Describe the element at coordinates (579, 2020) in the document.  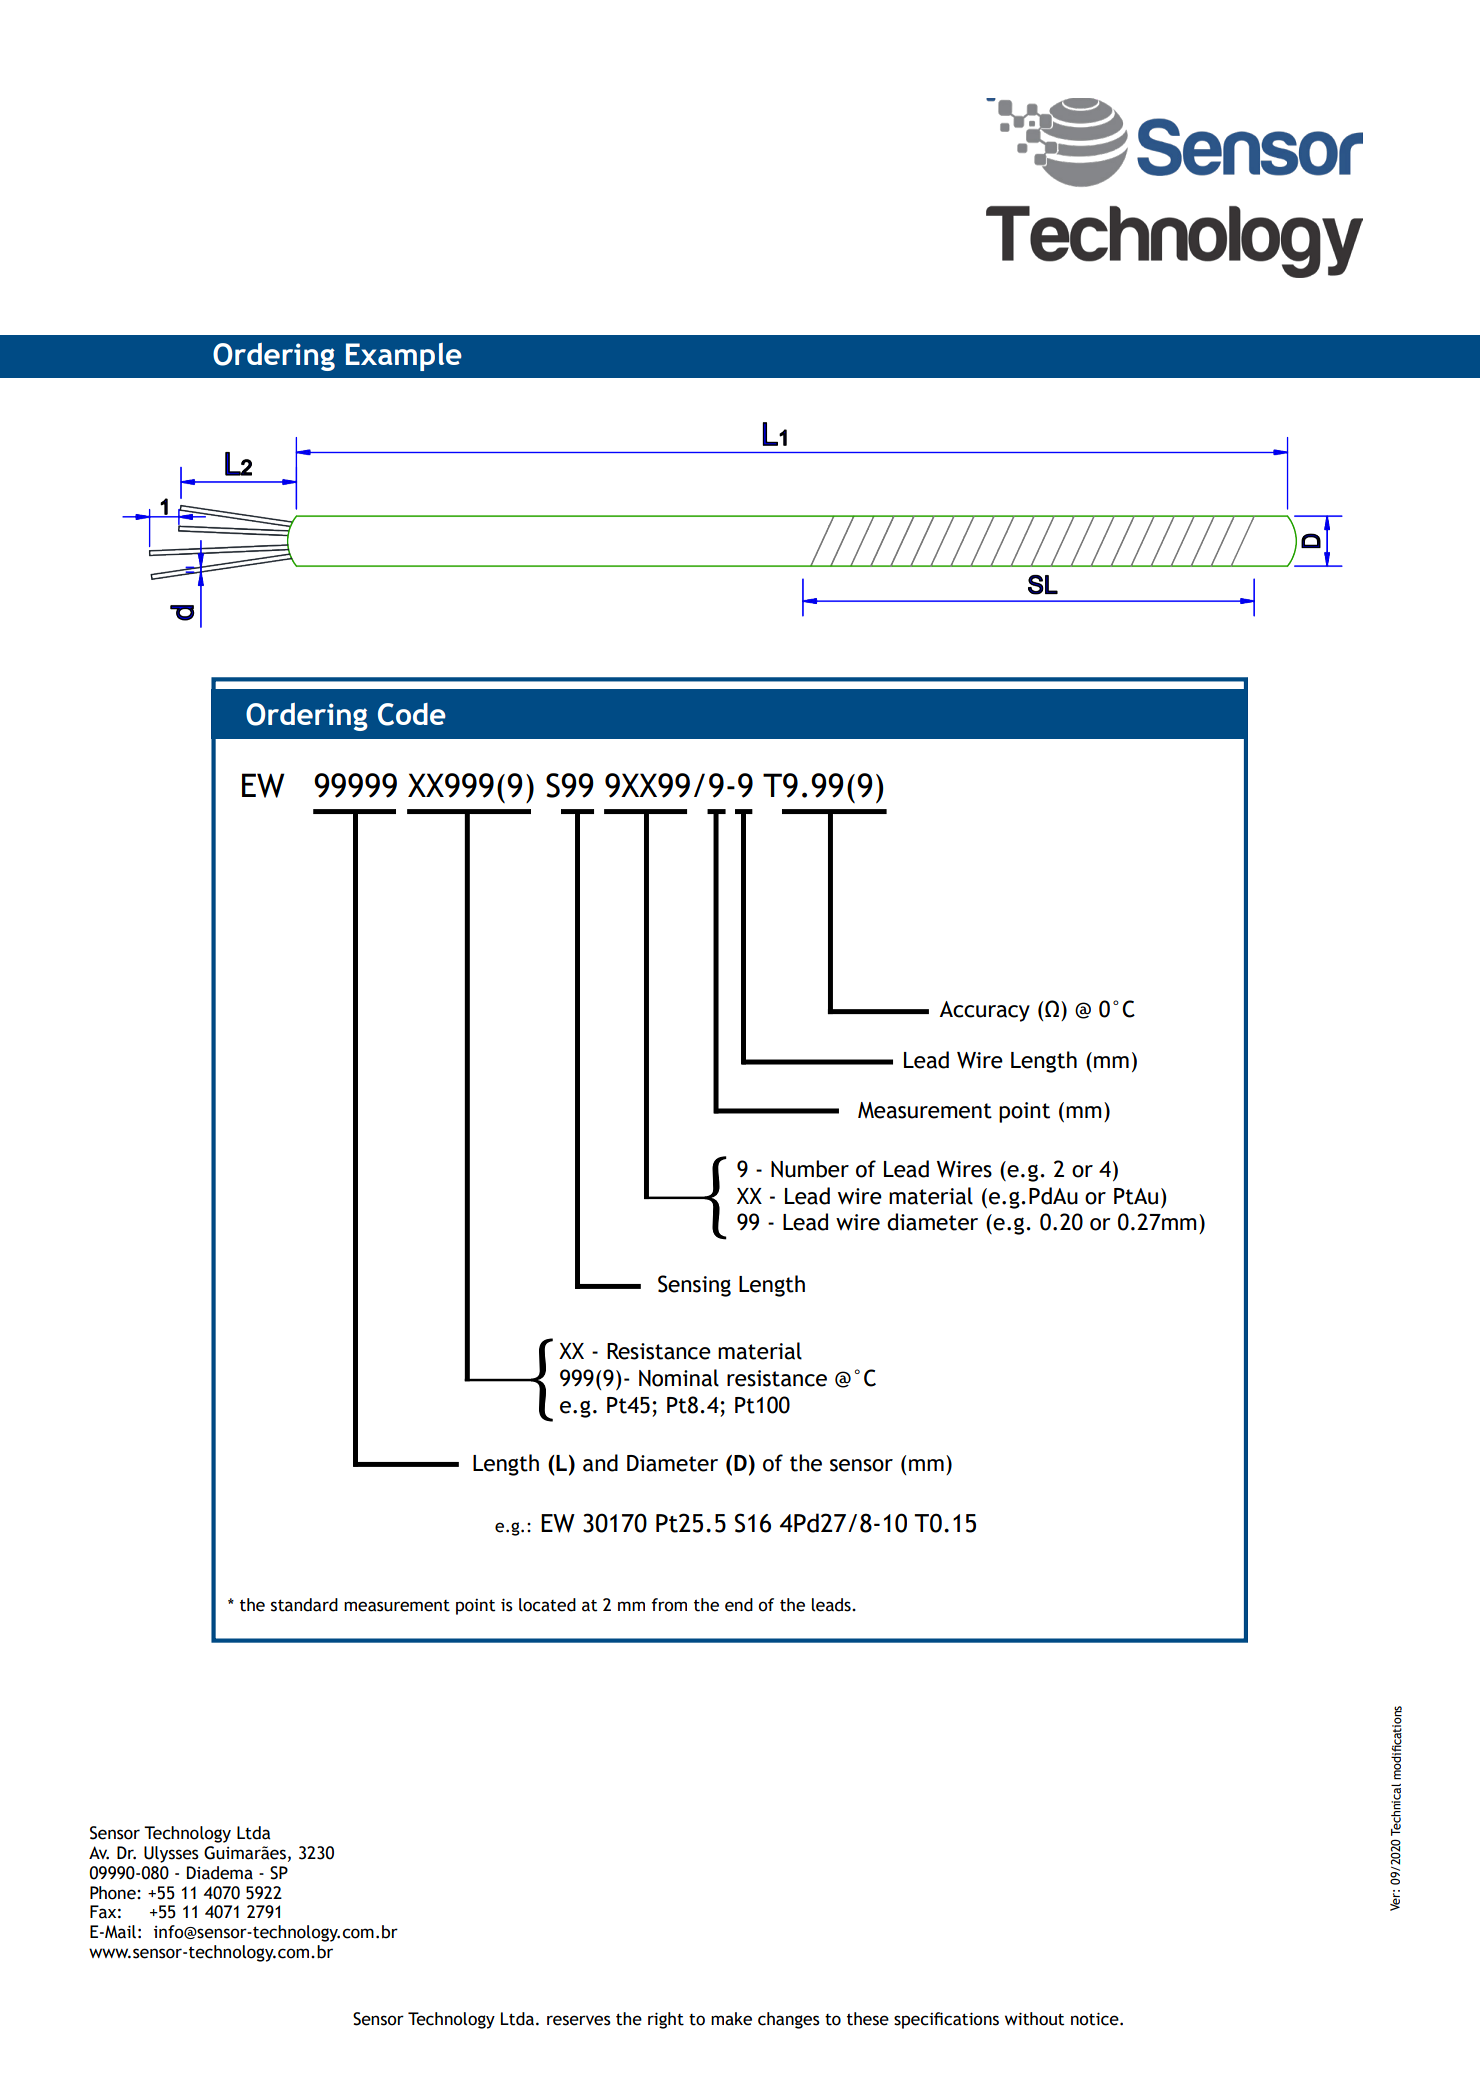
I see `reserves` at that location.
